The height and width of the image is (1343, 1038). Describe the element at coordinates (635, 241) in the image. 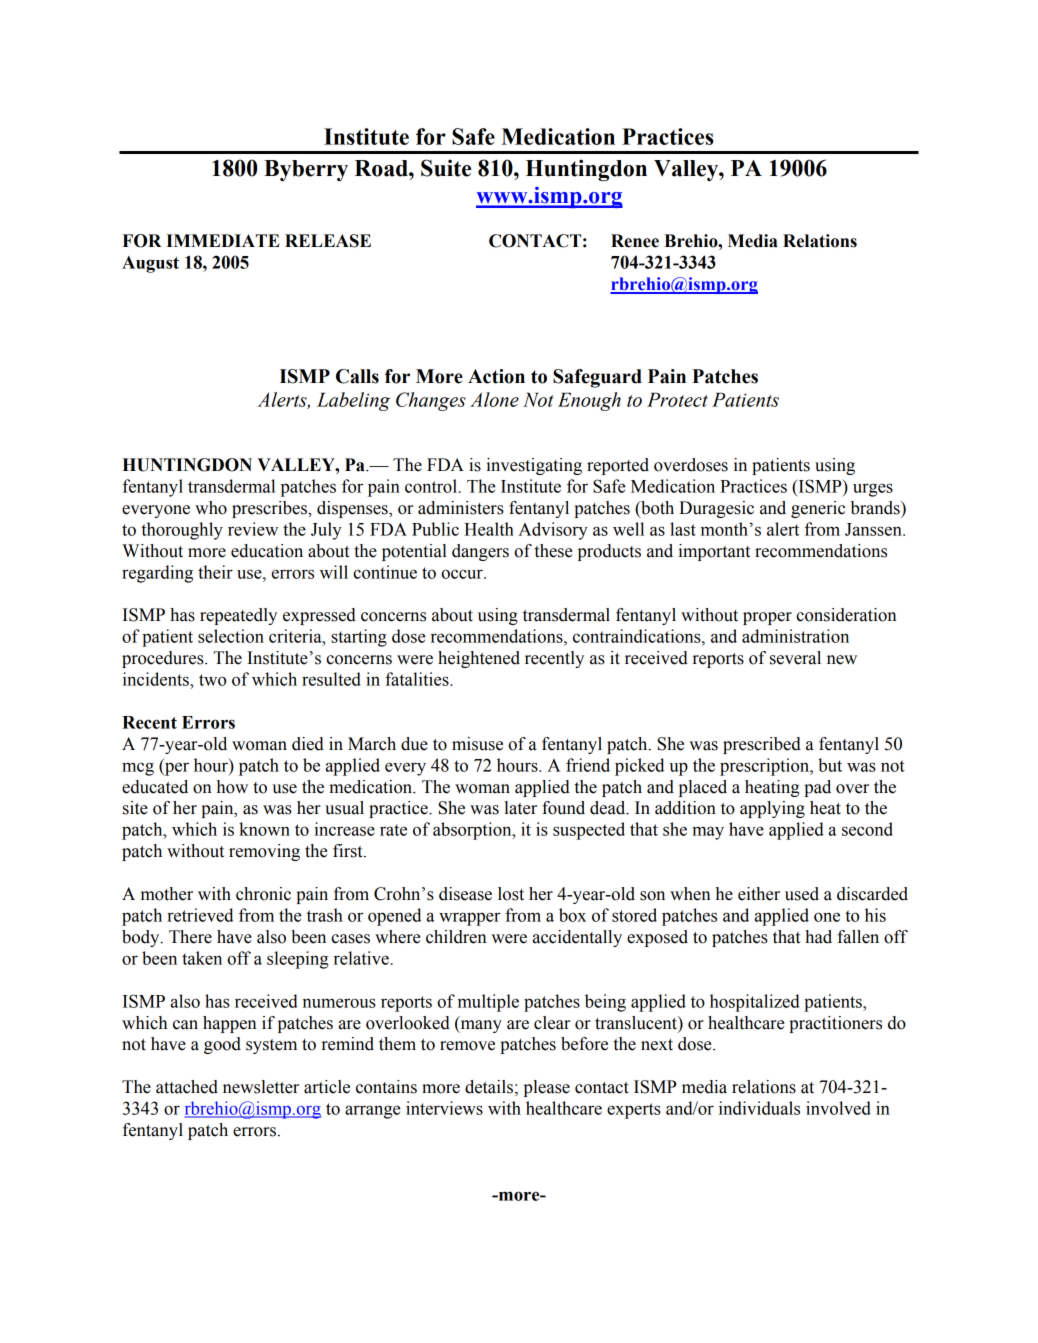

I see `Renee` at that location.
